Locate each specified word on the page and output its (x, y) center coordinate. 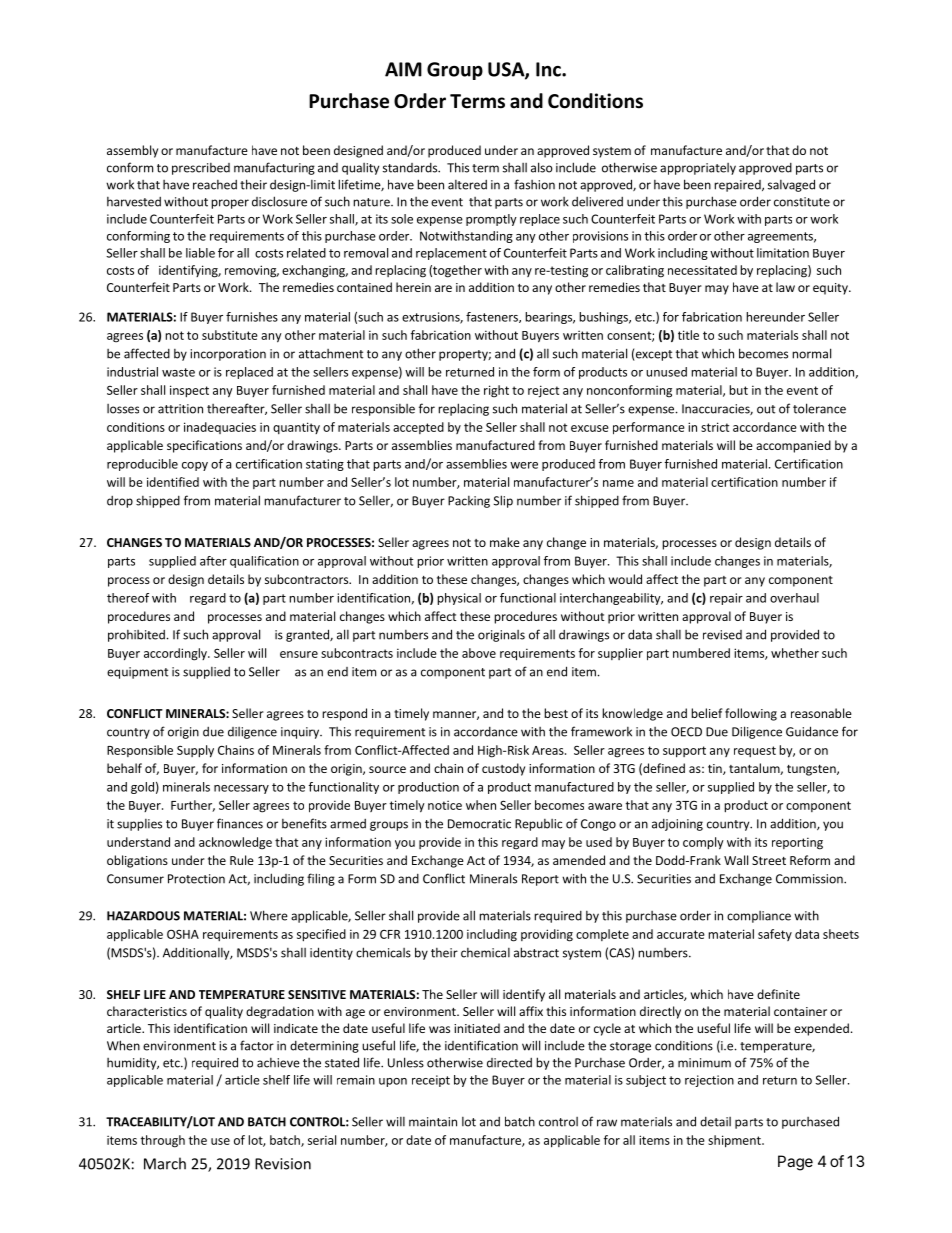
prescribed (201, 169)
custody (503, 769)
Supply (195, 751)
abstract (536, 952)
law (785, 287)
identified (173, 482)
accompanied (793, 446)
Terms (477, 101)
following (751, 714)
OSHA (183, 934)
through (163, 1141)
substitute (230, 335)
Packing (469, 502)
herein (413, 287)
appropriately (698, 169)
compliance (759, 917)
